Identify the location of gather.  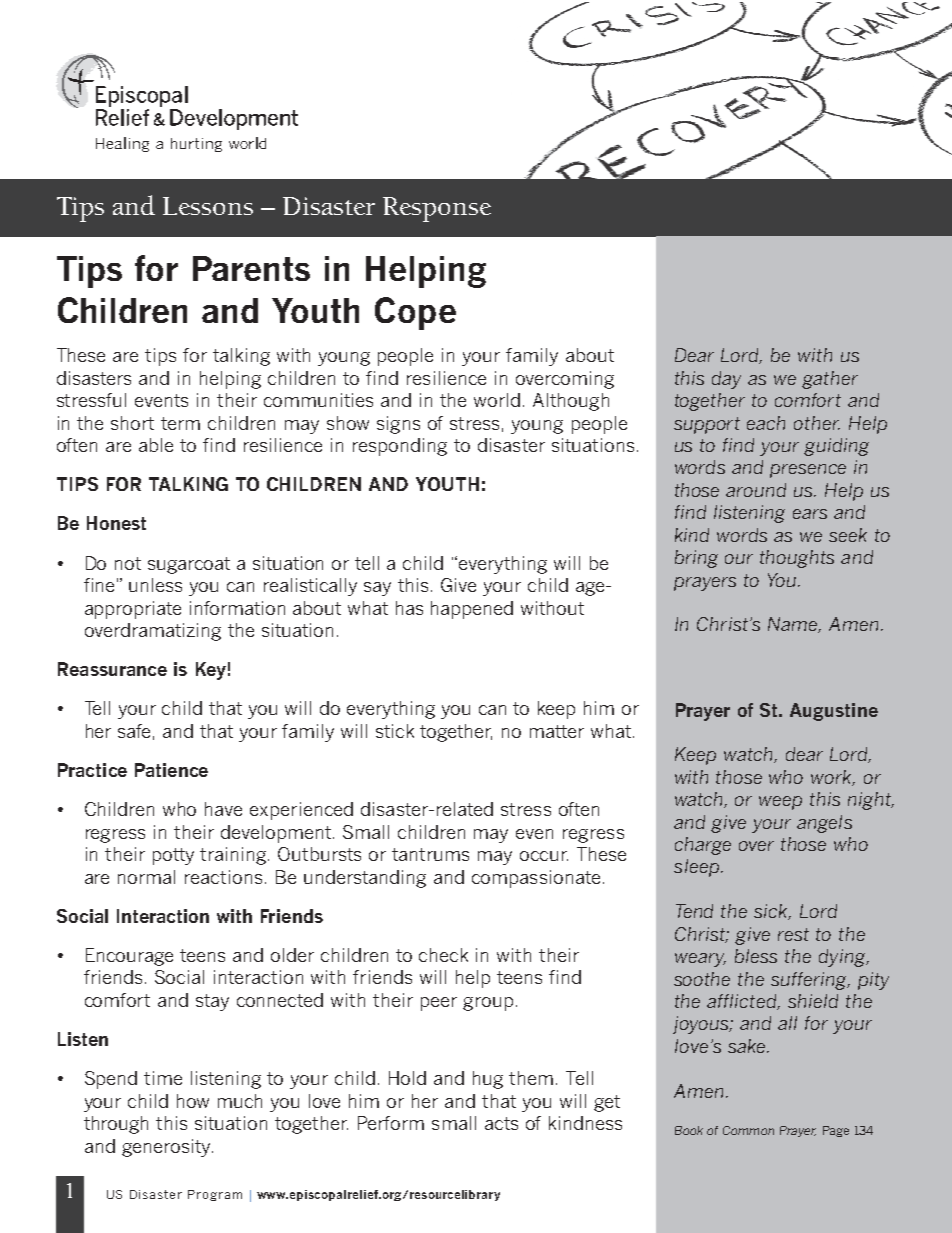
(830, 380).
